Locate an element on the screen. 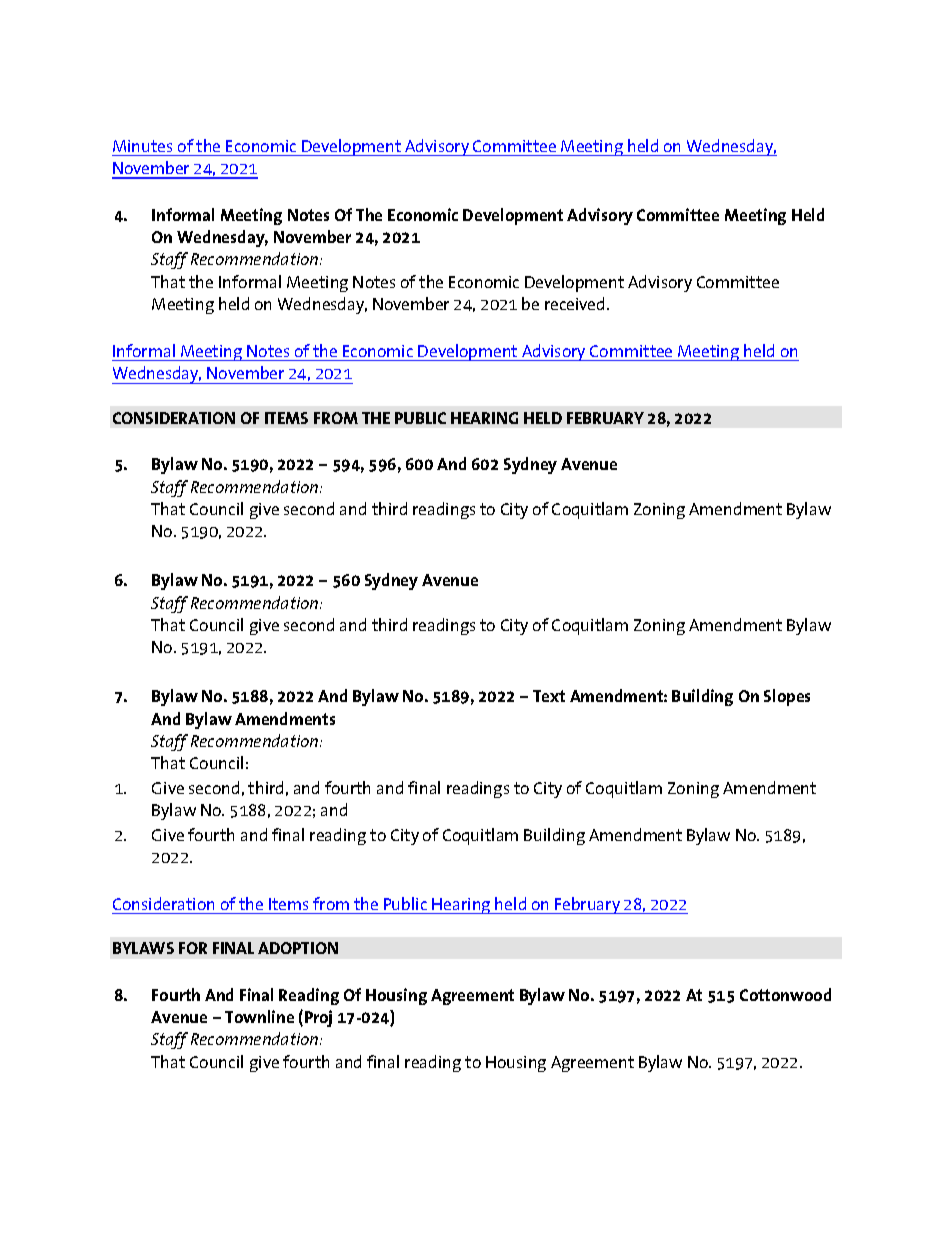 This screenshot has height=1233, width=952. ADOPTION is located at coordinates (298, 948).
